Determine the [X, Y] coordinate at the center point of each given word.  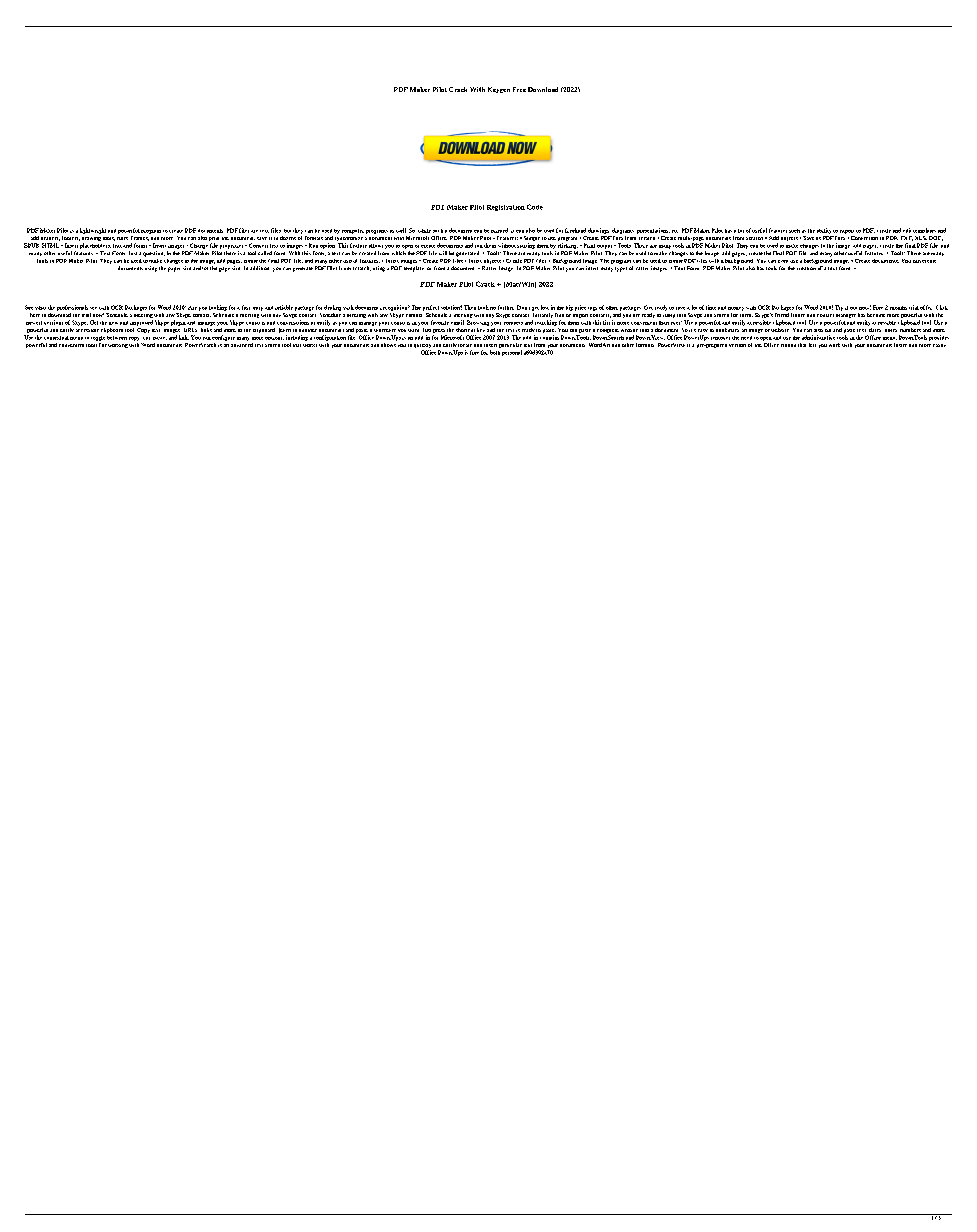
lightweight [93, 231]
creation [806, 268]
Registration [506, 208]
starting [526, 246]
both [495, 352]
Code [535, 207]
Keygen [499, 90]
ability [824, 231]
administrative [818, 337]
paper [174, 269]
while [424, 231]
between [117, 338]
